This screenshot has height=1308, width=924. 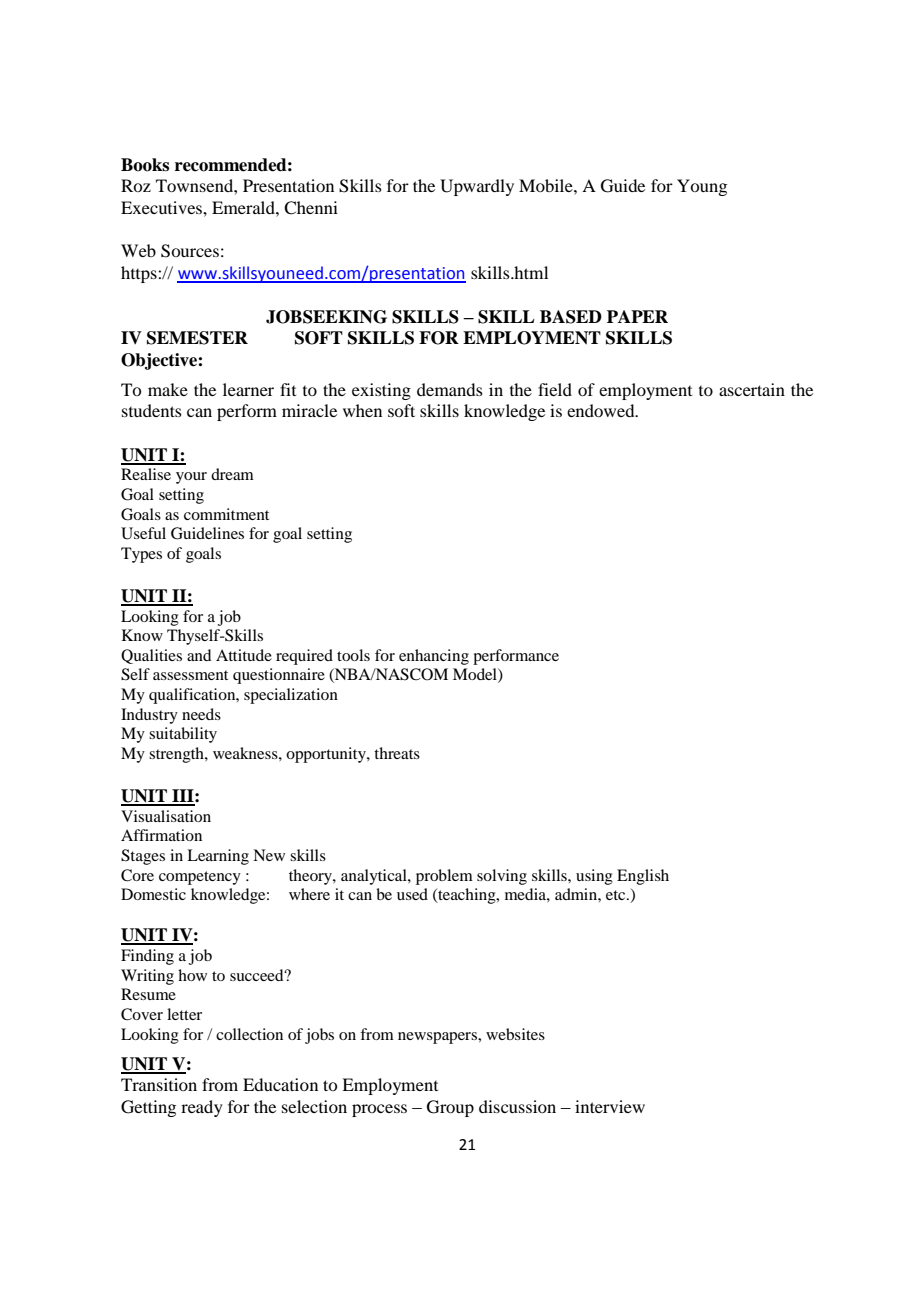 What do you see at coordinates (202, 1108) in the screenshot?
I see `ready` at bounding box center [202, 1108].
